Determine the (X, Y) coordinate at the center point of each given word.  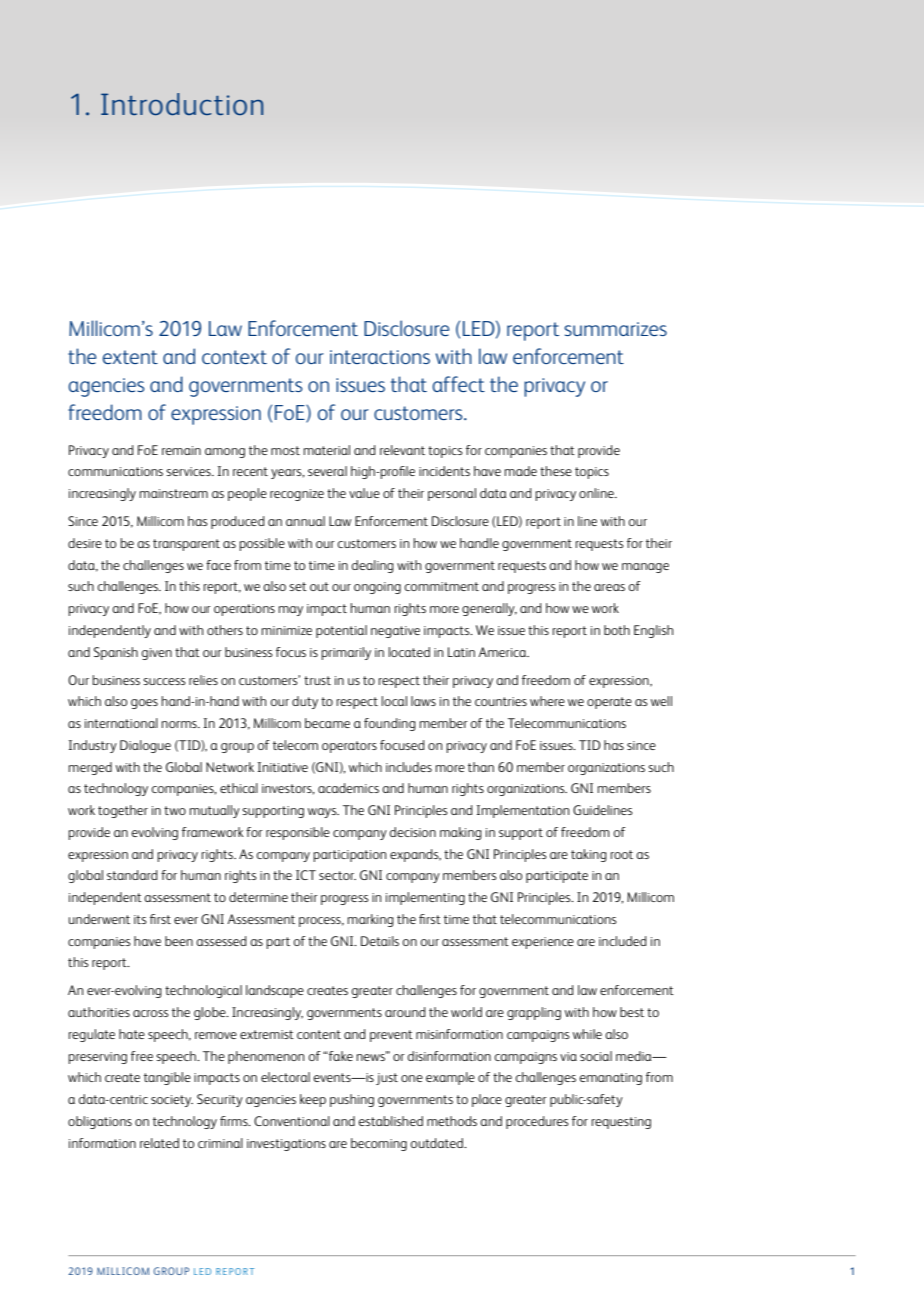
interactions (380, 357)
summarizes (615, 329)
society (172, 1101)
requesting (621, 1123)
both (617, 630)
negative (395, 632)
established (390, 1121)
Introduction (182, 104)
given (157, 654)
